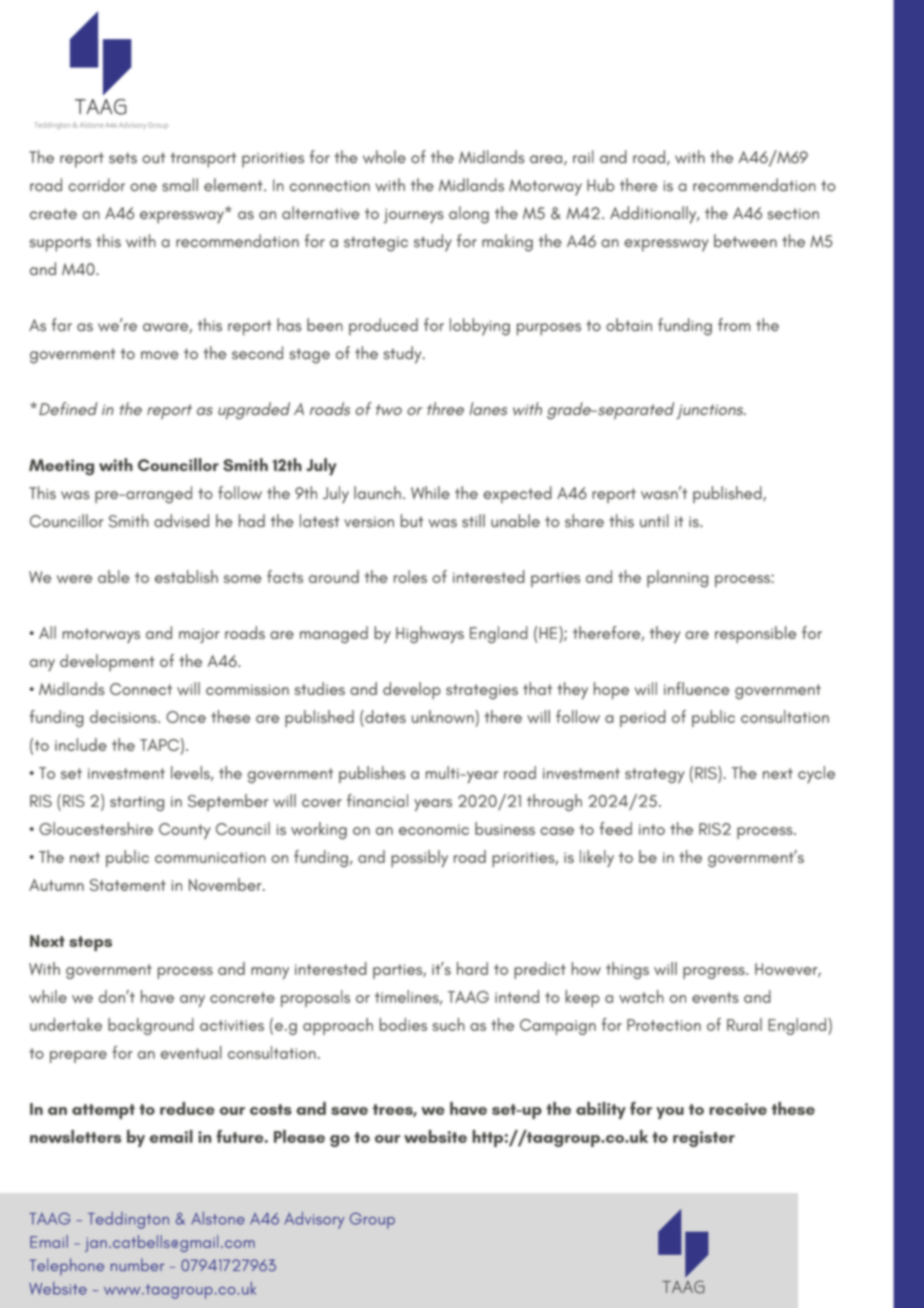 This image has height=1308, width=924. What do you see at coordinates (443, 716) in the image?
I see `unknown` at bounding box center [443, 716].
